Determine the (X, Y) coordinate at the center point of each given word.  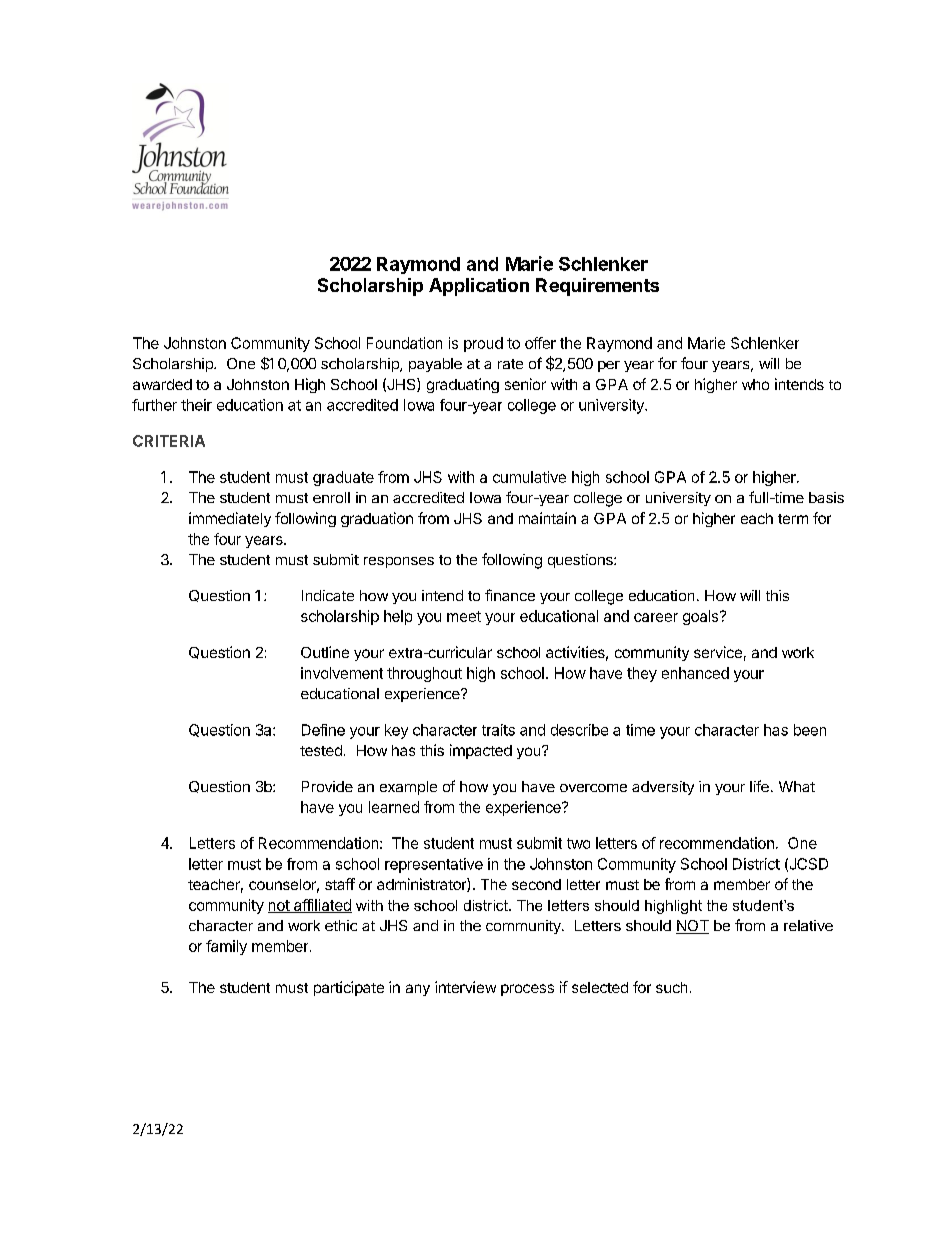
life (759, 786)
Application (479, 287)
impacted (481, 751)
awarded (162, 384)
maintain (547, 518)
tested (321, 750)
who (755, 384)
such (671, 987)
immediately (230, 519)
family (226, 947)
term (793, 519)
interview (465, 987)
